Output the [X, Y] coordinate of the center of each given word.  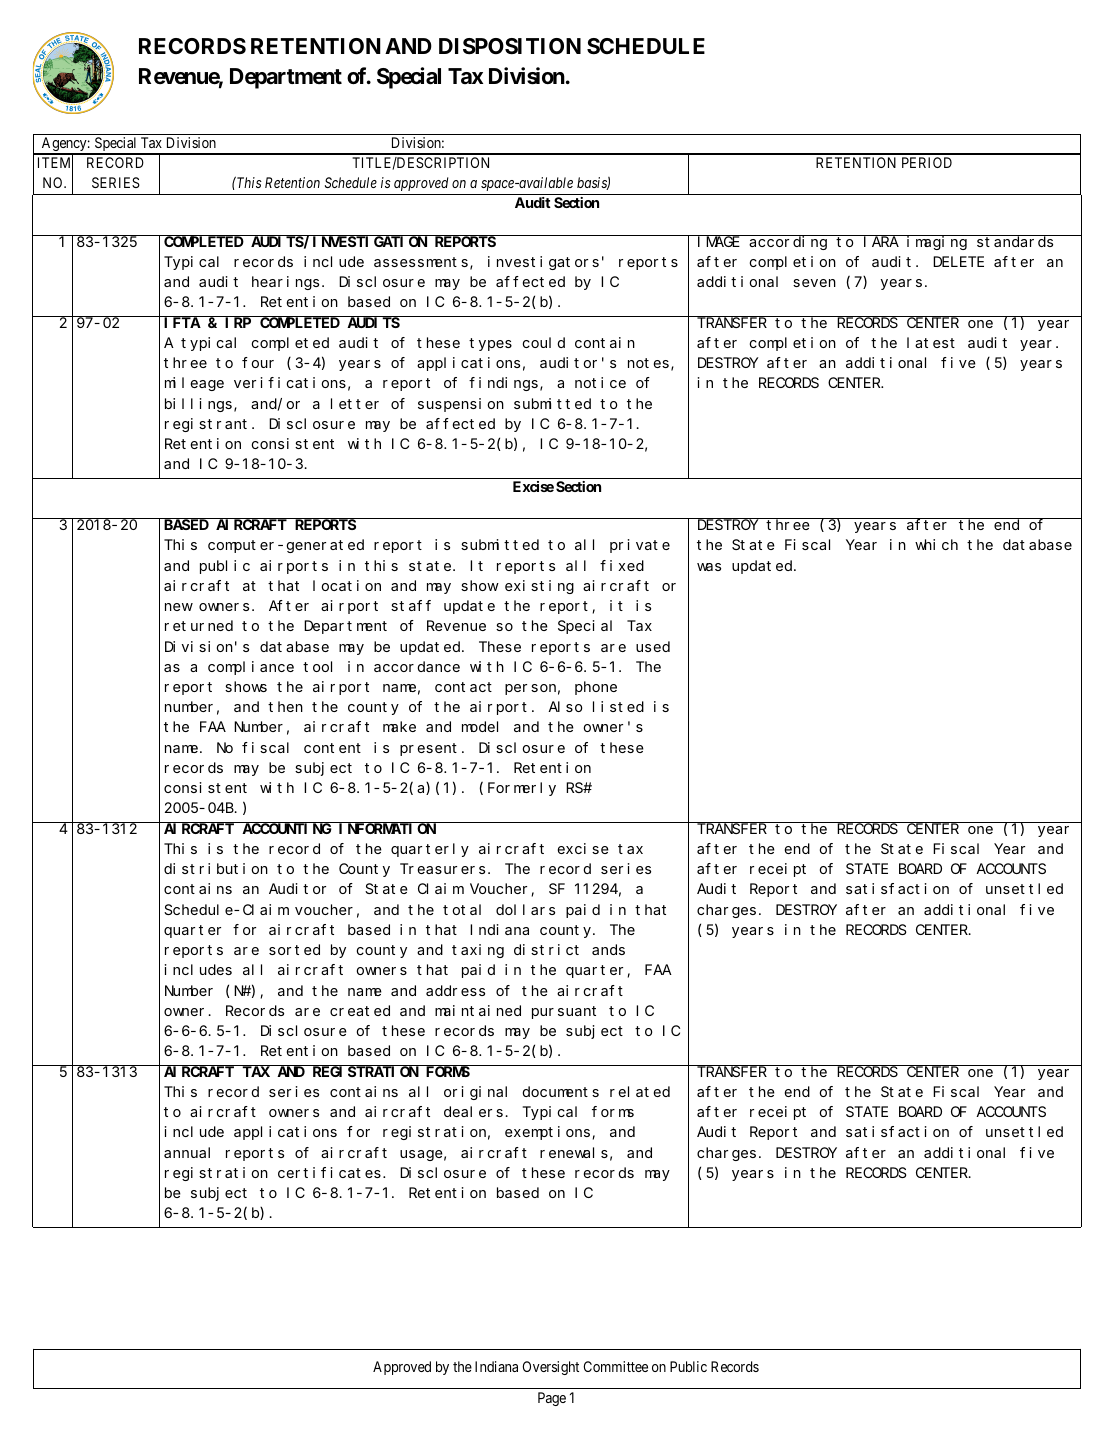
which [936, 544]
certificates [331, 1172]
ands [608, 949]
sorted [294, 949]
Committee [615, 1366]
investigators [543, 263]
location [347, 585]
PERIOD [927, 162]
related [640, 1091]
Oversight [550, 1368]
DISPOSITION [510, 46]
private [640, 546]
